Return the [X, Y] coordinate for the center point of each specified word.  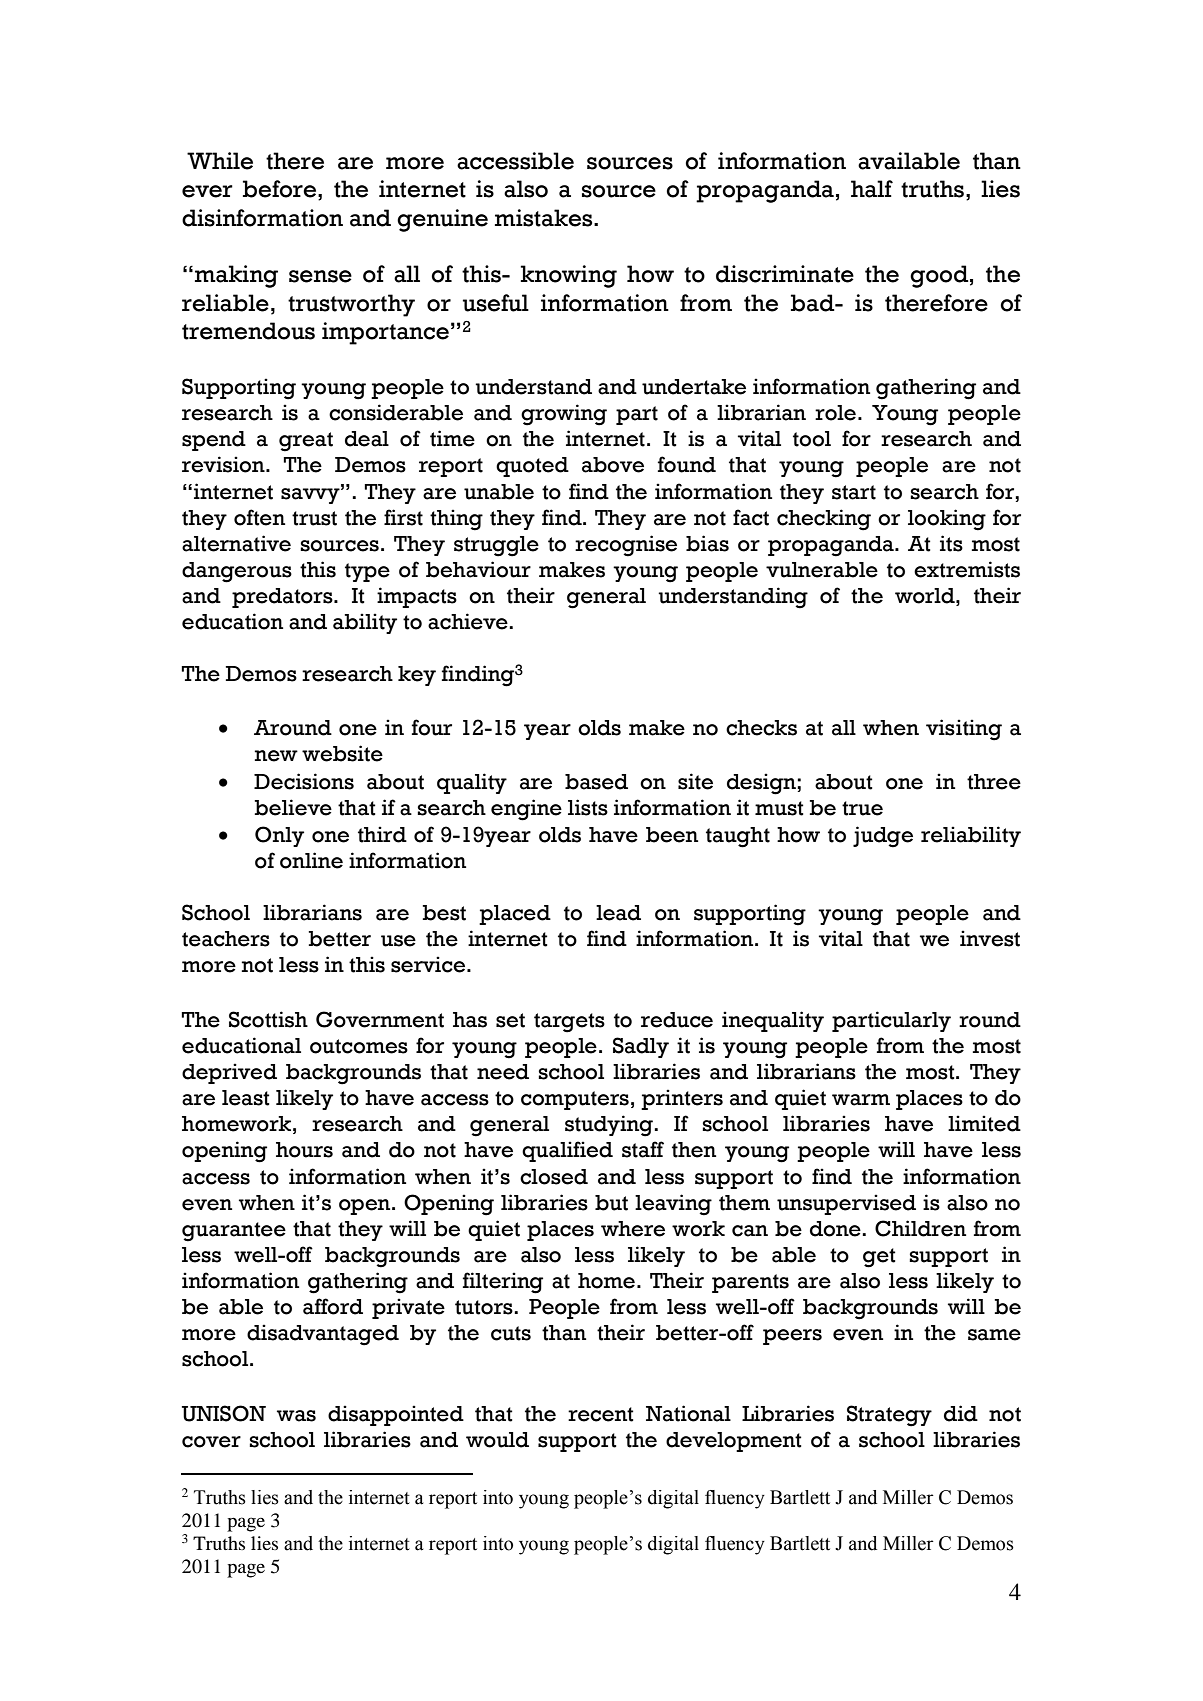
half [872, 189]
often [259, 517]
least [245, 1098]
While [220, 161]
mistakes [545, 218]
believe [293, 807]
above [613, 465]
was [296, 1416]
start [854, 492]
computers [575, 1100]
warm [861, 1100]
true [862, 808]
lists [588, 807]
